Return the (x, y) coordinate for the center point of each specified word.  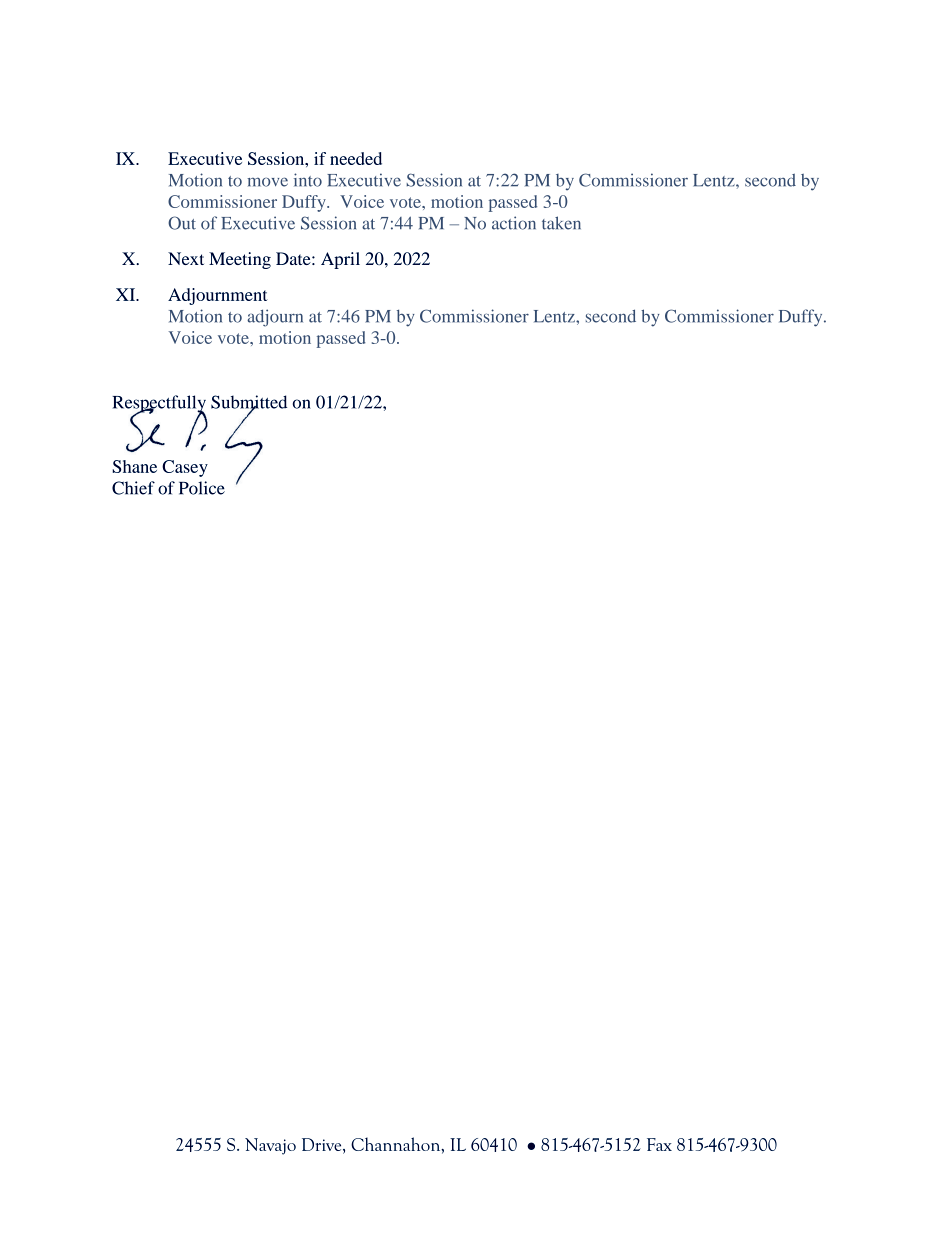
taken (561, 223)
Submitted (249, 403)
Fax (659, 1144)
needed (356, 158)
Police (202, 488)
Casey (185, 468)
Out (182, 223)
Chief (133, 488)
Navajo (270, 1146)
